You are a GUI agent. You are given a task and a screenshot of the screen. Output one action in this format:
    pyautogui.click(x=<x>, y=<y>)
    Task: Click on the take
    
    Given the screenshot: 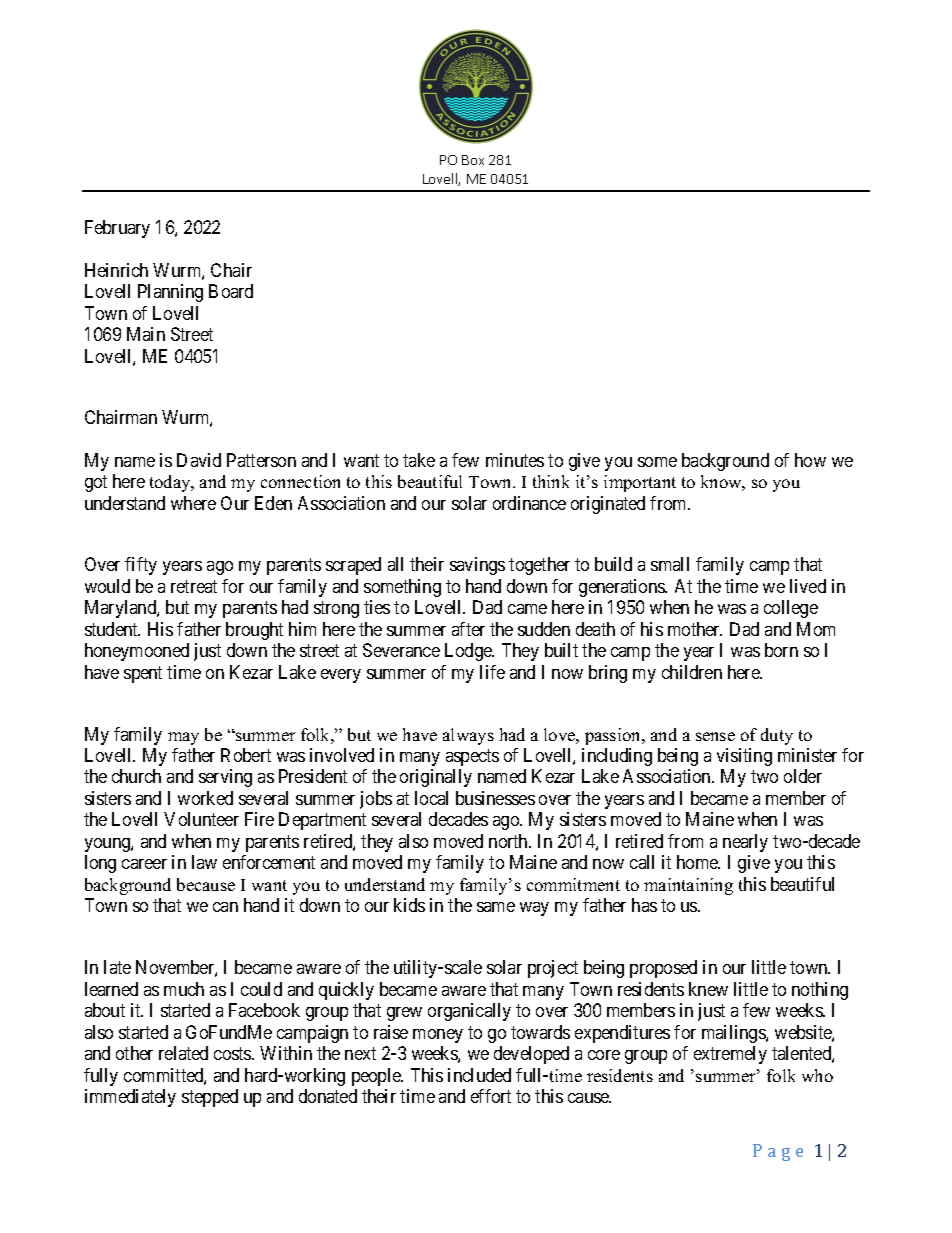 What is the action you would take?
    pyautogui.click(x=419, y=460)
